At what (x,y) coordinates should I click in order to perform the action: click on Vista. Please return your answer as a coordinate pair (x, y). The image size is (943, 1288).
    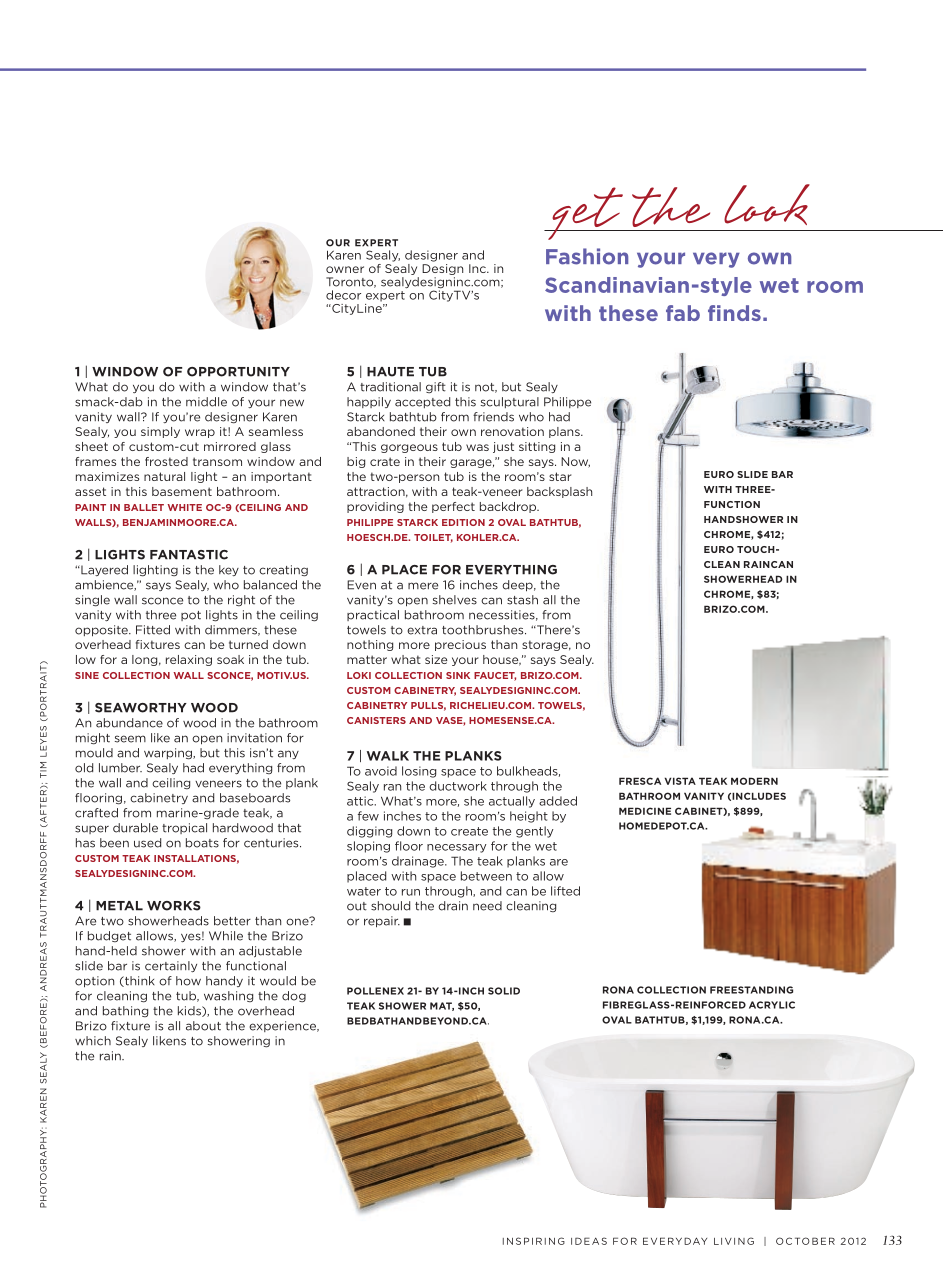
    Looking at the image, I should click on (680, 781).
